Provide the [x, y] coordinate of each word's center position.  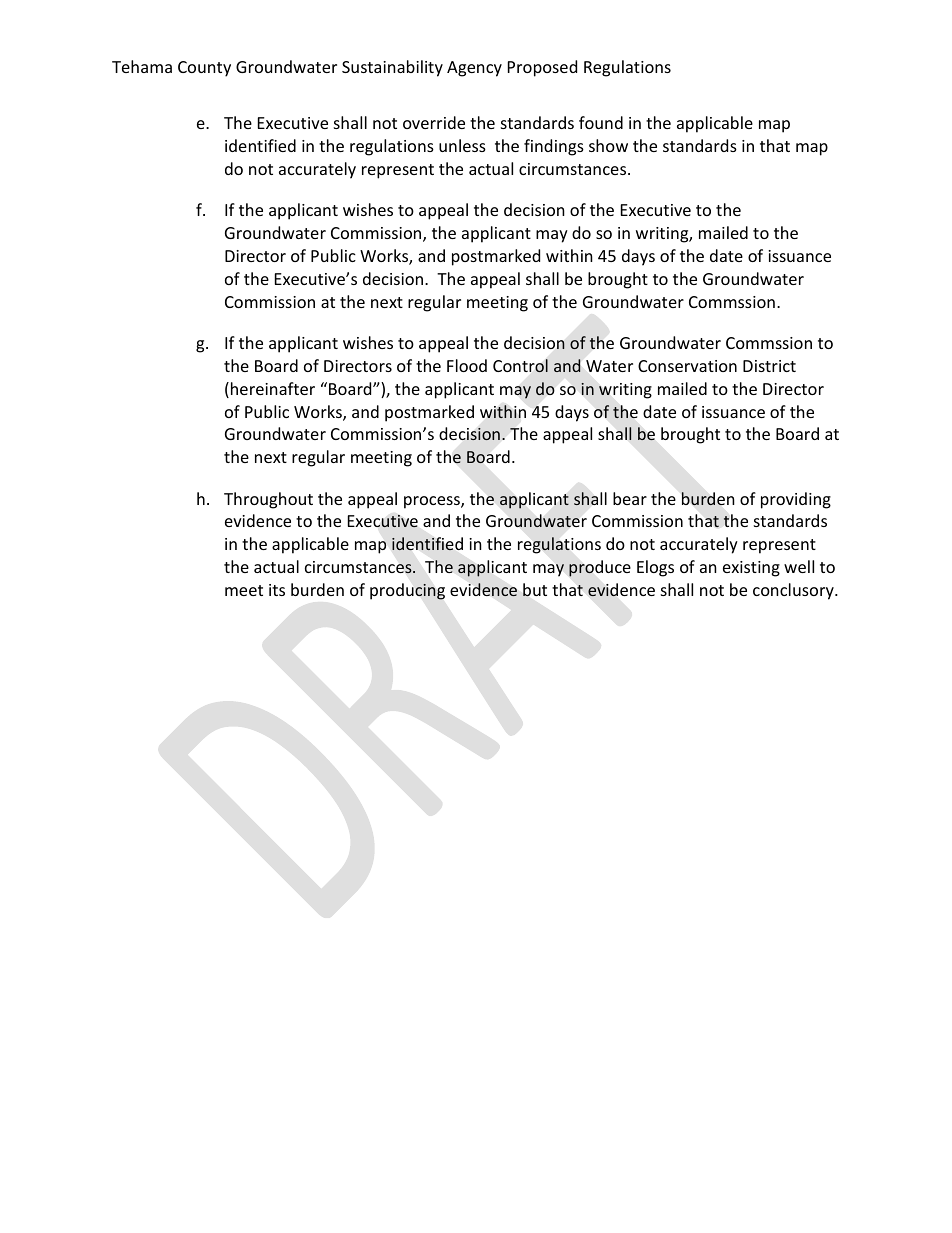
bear [630, 498]
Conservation [687, 366]
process [433, 502]
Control [520, 366]
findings [554, 147]
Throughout [268, 500]
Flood [467, 365]
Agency [474, 69]
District [769, 366]
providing [796, 500]
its [277, 590]
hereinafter [273, 388]
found [601, 122]
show [608, 145]
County [204, 69]
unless [462, 145]
